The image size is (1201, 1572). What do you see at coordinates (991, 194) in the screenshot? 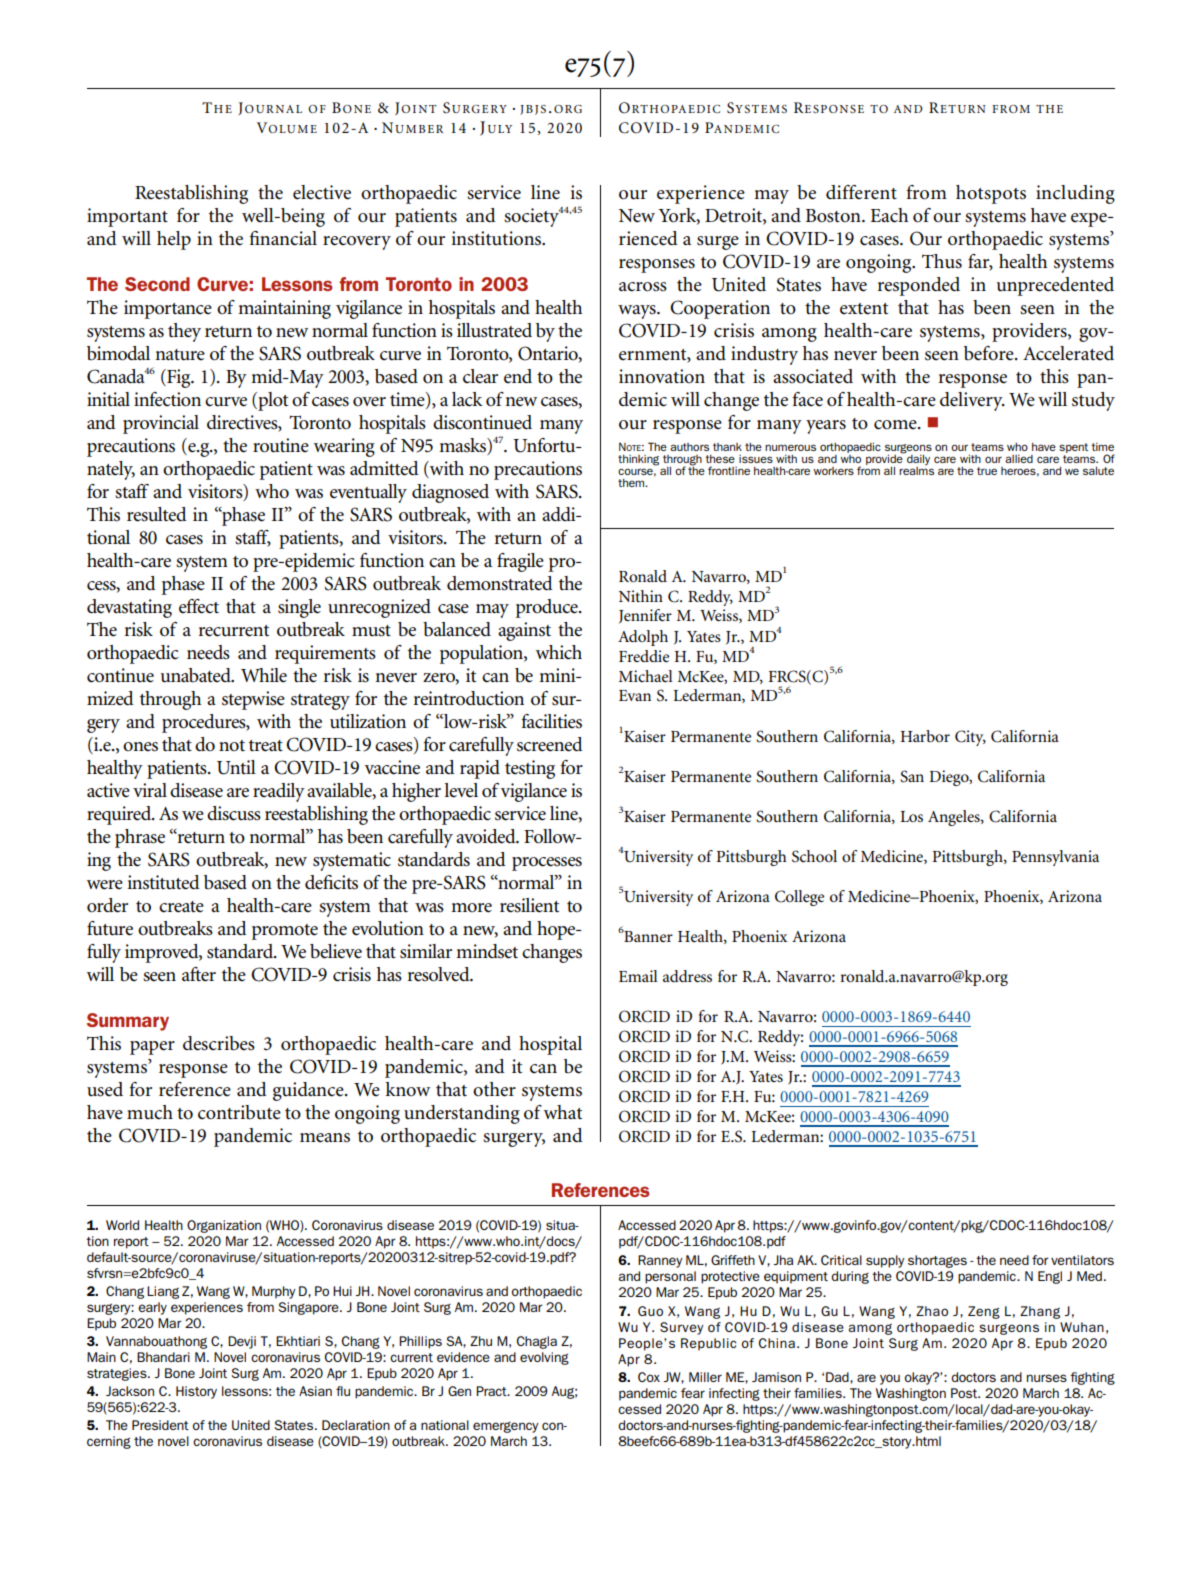
I see `hotspots` at bounding box center [991, 194].
